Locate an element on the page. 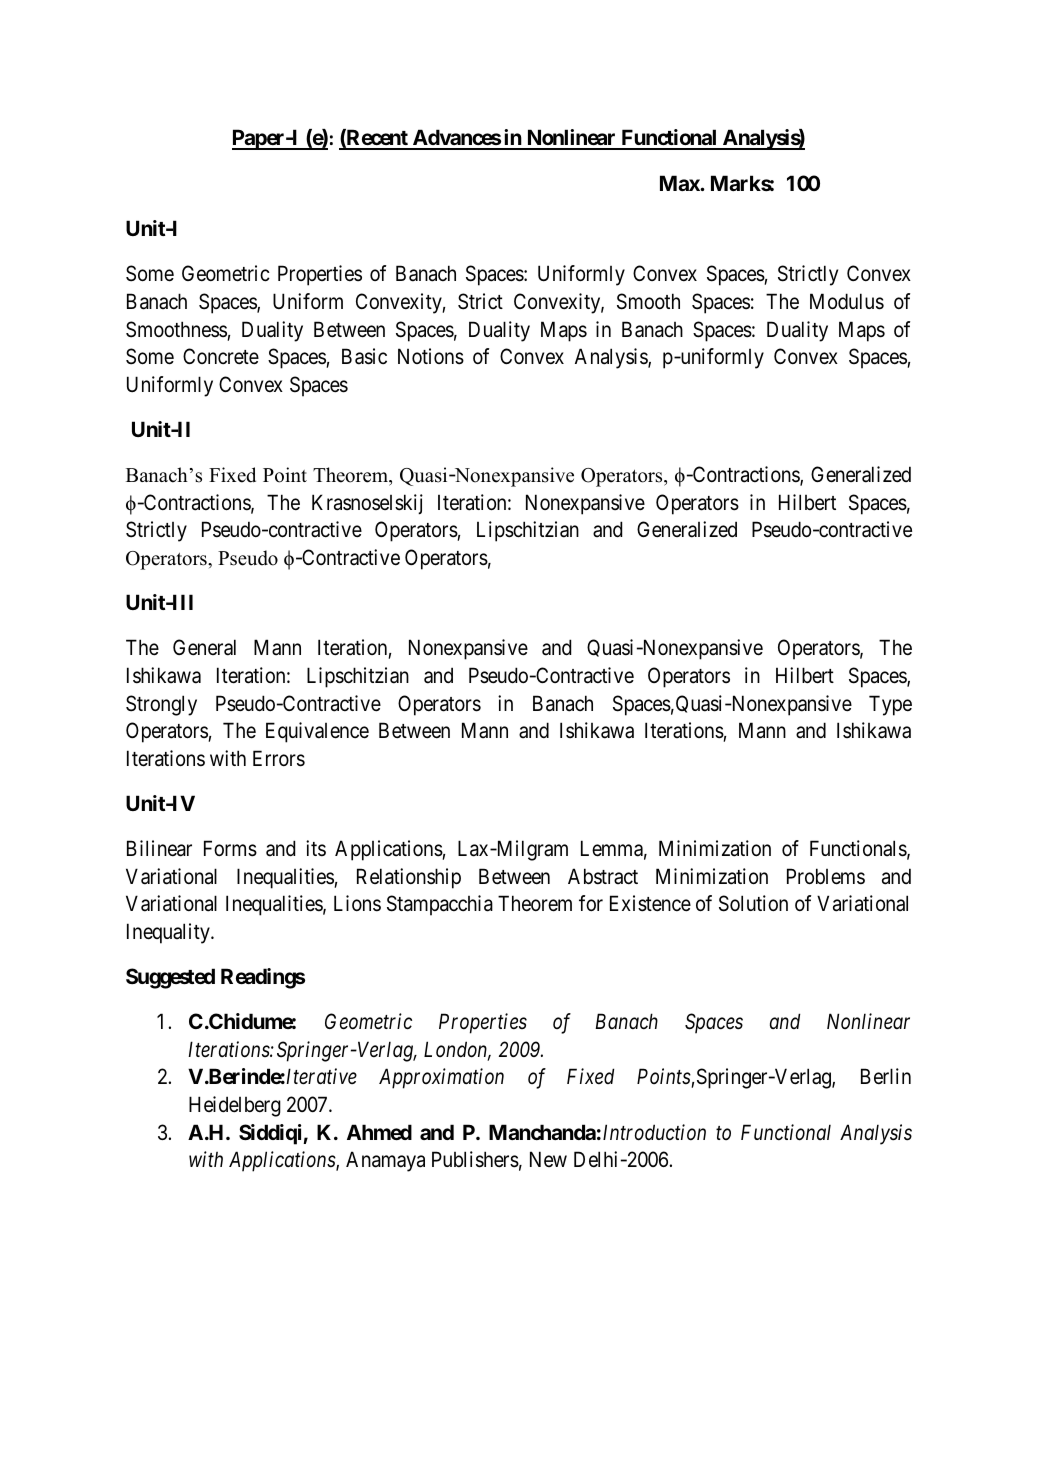  Concrete is located at coordinates (221, 356).
